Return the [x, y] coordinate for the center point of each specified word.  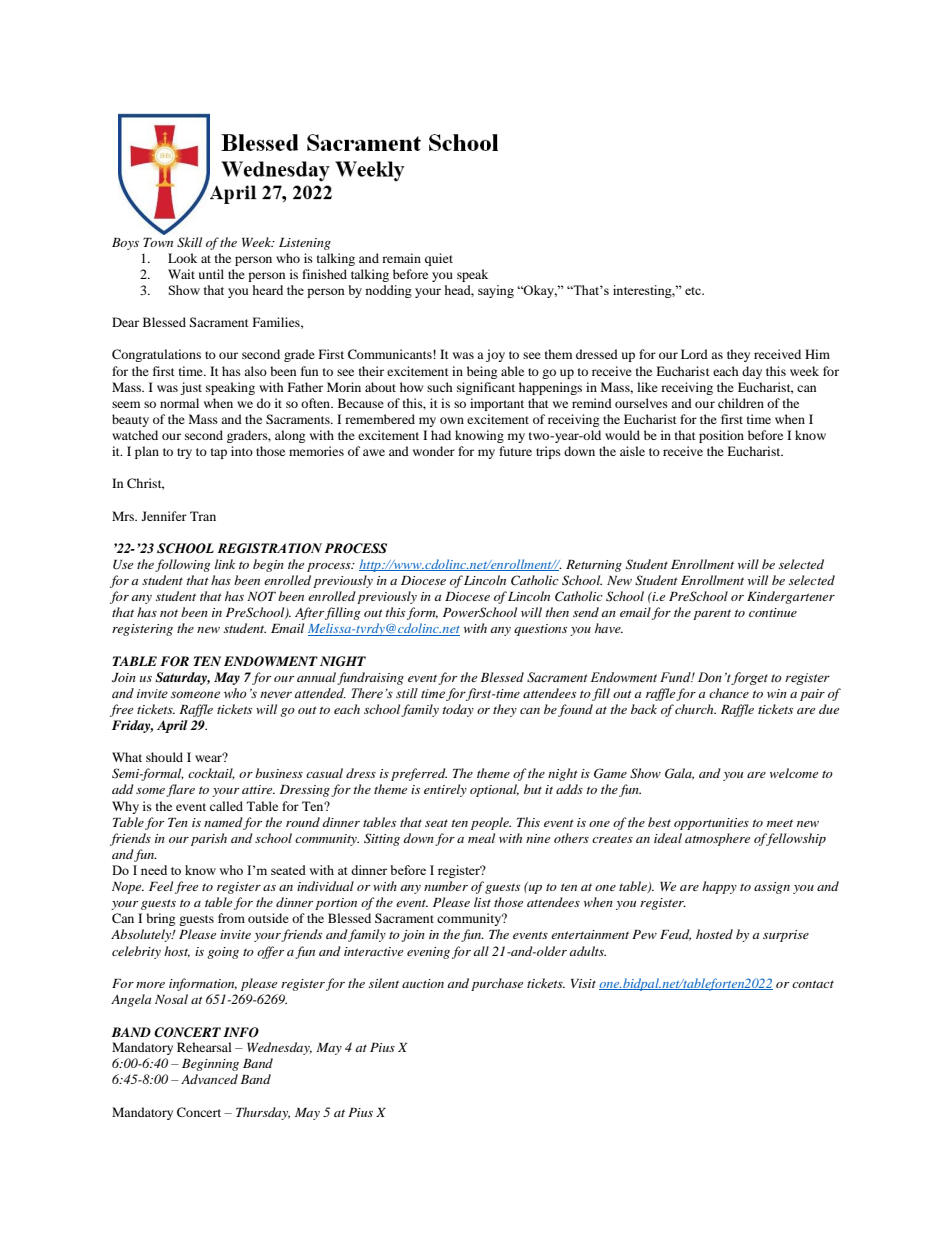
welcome [794, 773]
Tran [203, 516]
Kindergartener [791, 597]
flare [180, 790]
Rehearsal [204, 1047]
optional [494, 790]
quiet [439, 259]
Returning [594, 566]
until [211, 274]
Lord [694, 354]
